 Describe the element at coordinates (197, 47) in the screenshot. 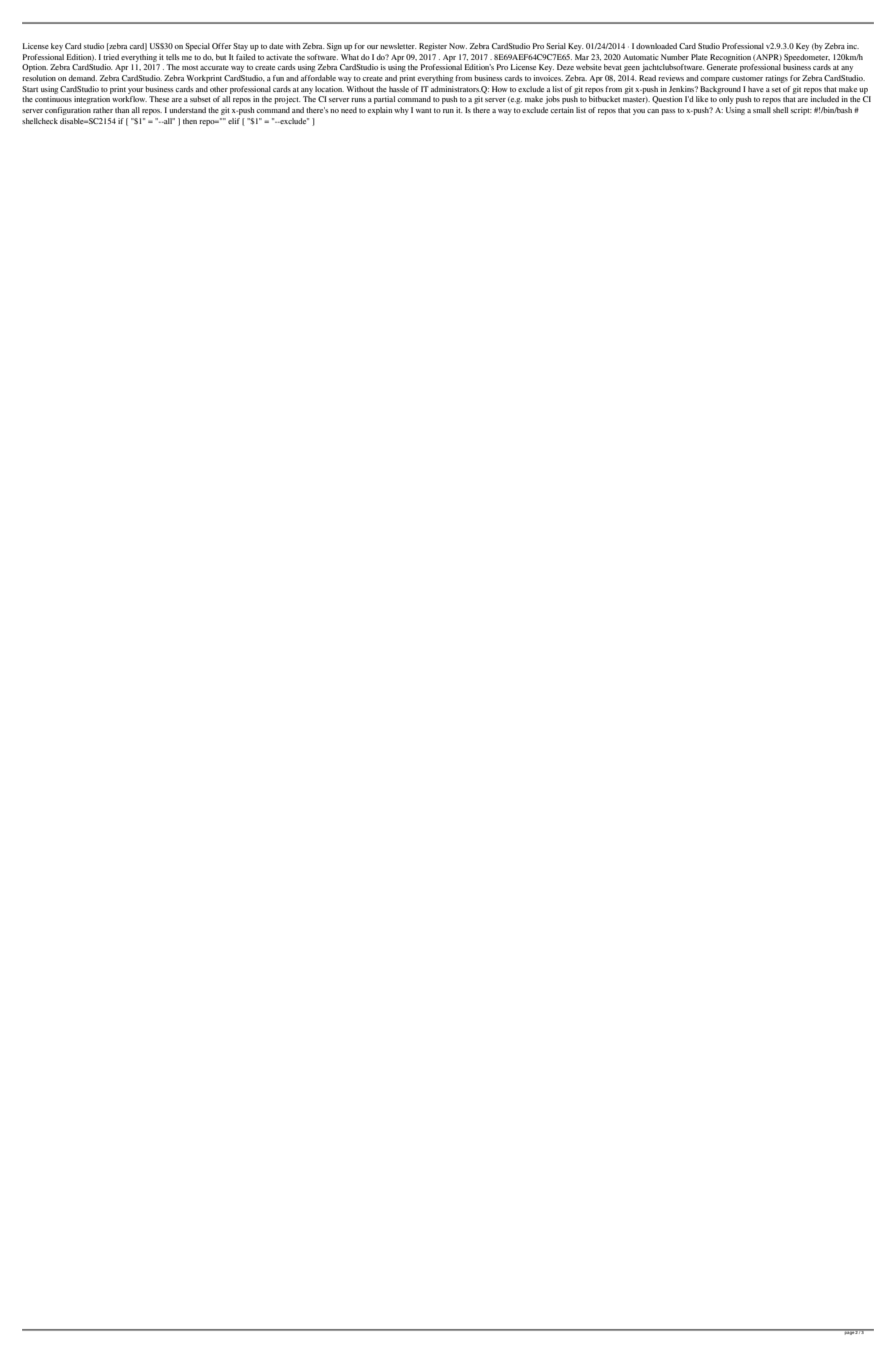

I see `Special` at that location.
